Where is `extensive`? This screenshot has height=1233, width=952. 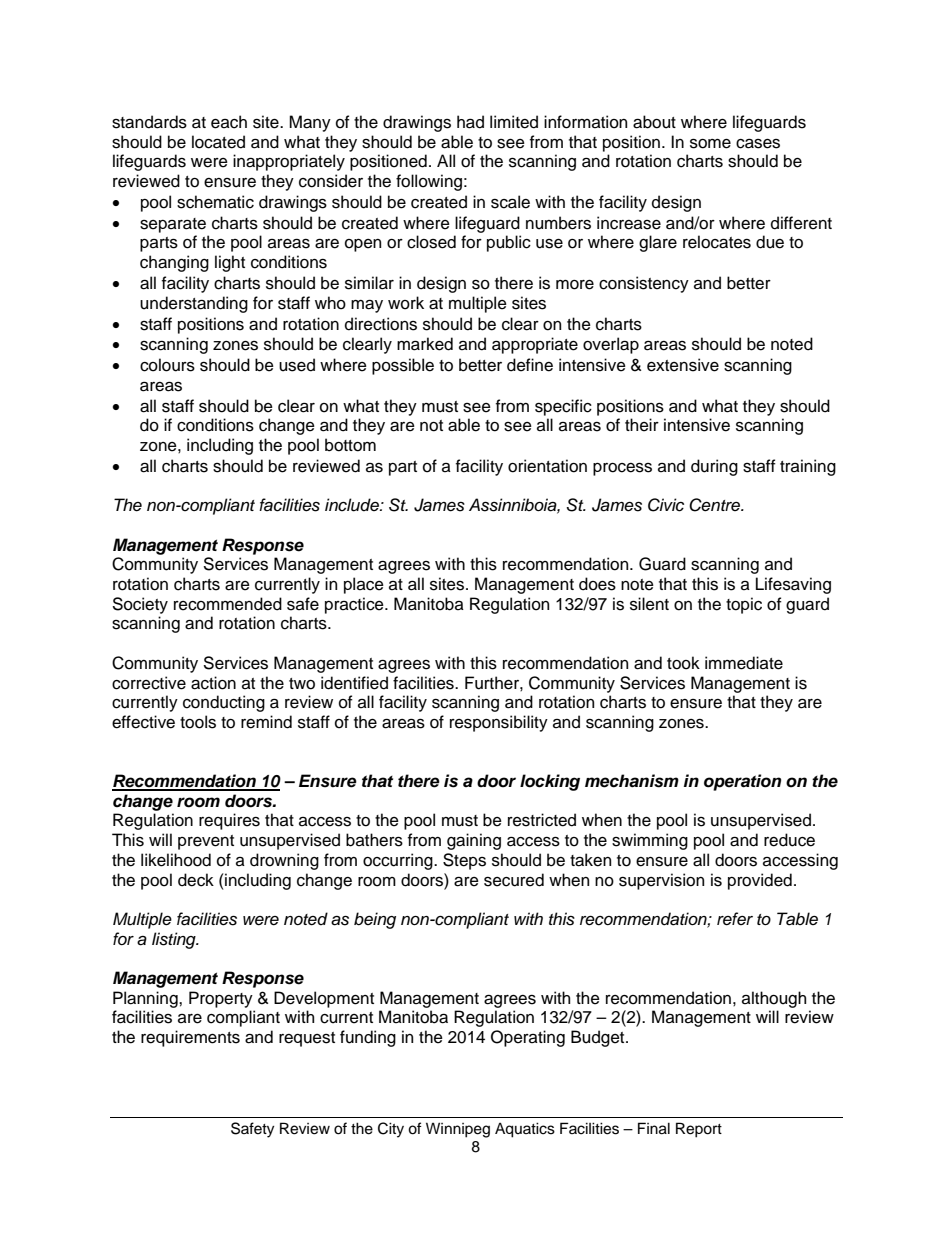
extensive is located at coordinates (683, 365).
